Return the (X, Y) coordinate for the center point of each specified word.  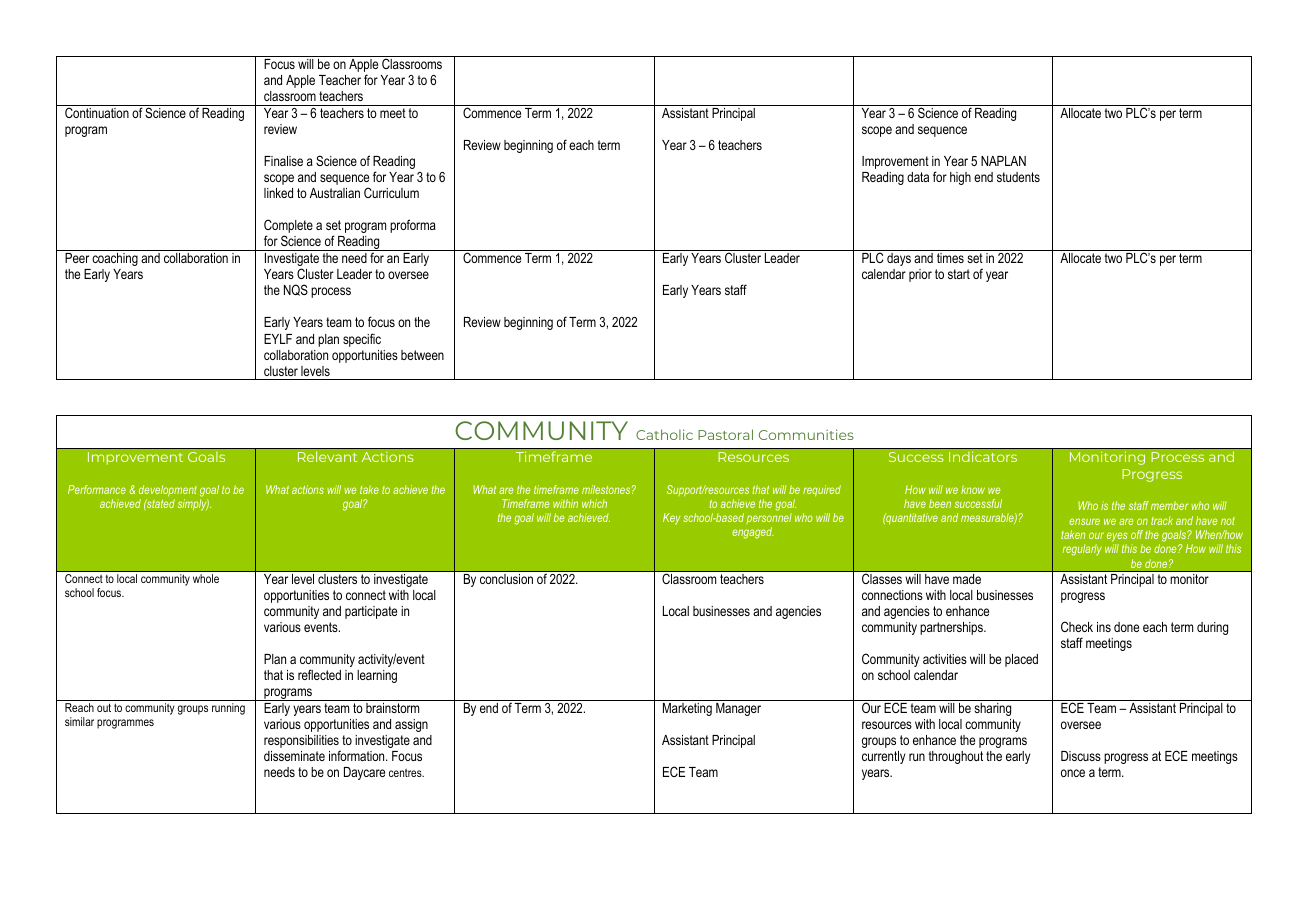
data (918, 177)
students (1018, 177)
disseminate (294, 756)
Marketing (687, 709)
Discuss (1081, 756)
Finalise (283, 161)
